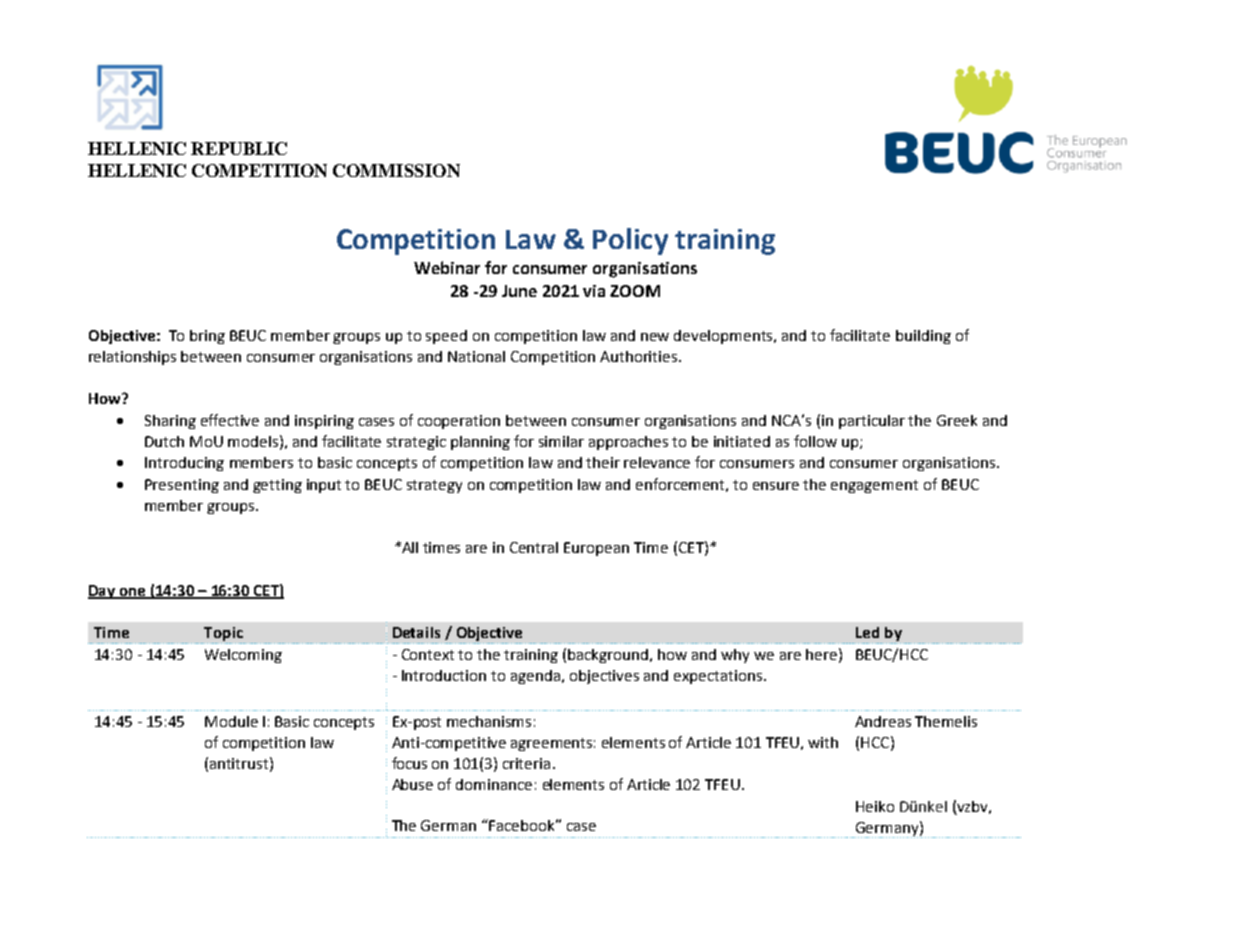 This document has width=1233, height=952. What do you see at coordinates (231, 721) in the document?
I see `Module` at bounding box center [231, 721].
